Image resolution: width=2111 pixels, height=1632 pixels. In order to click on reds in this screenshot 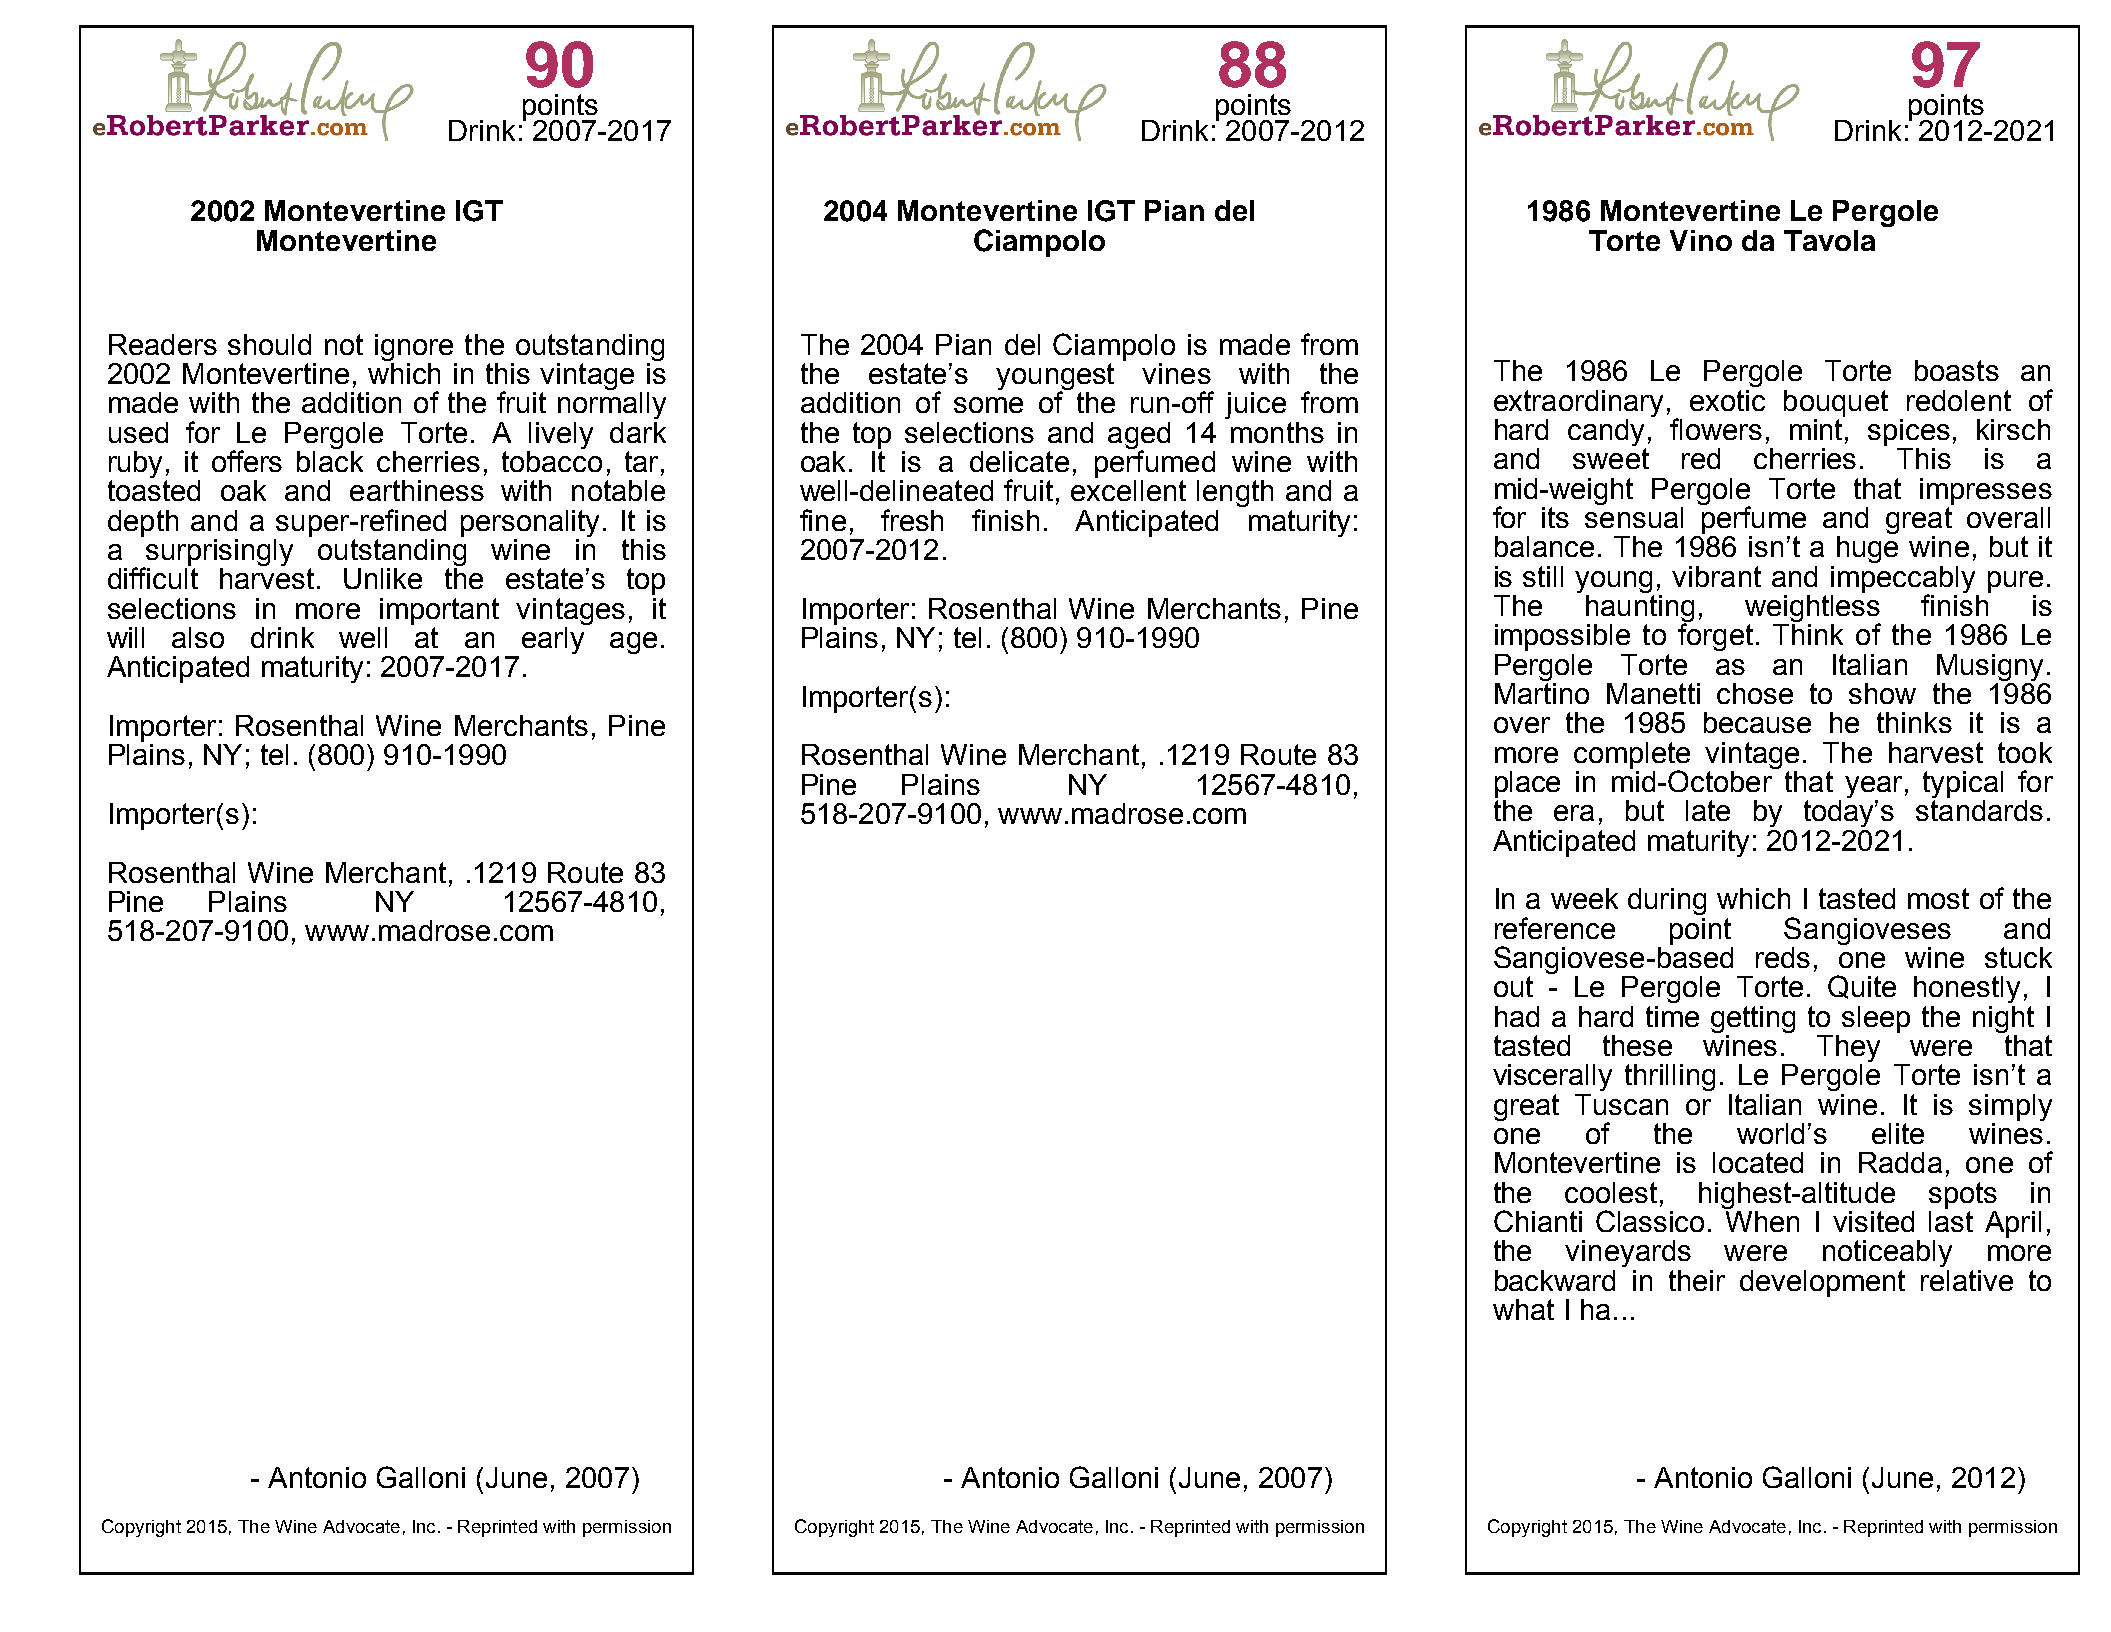, I will do `click(1783, 957)`.
